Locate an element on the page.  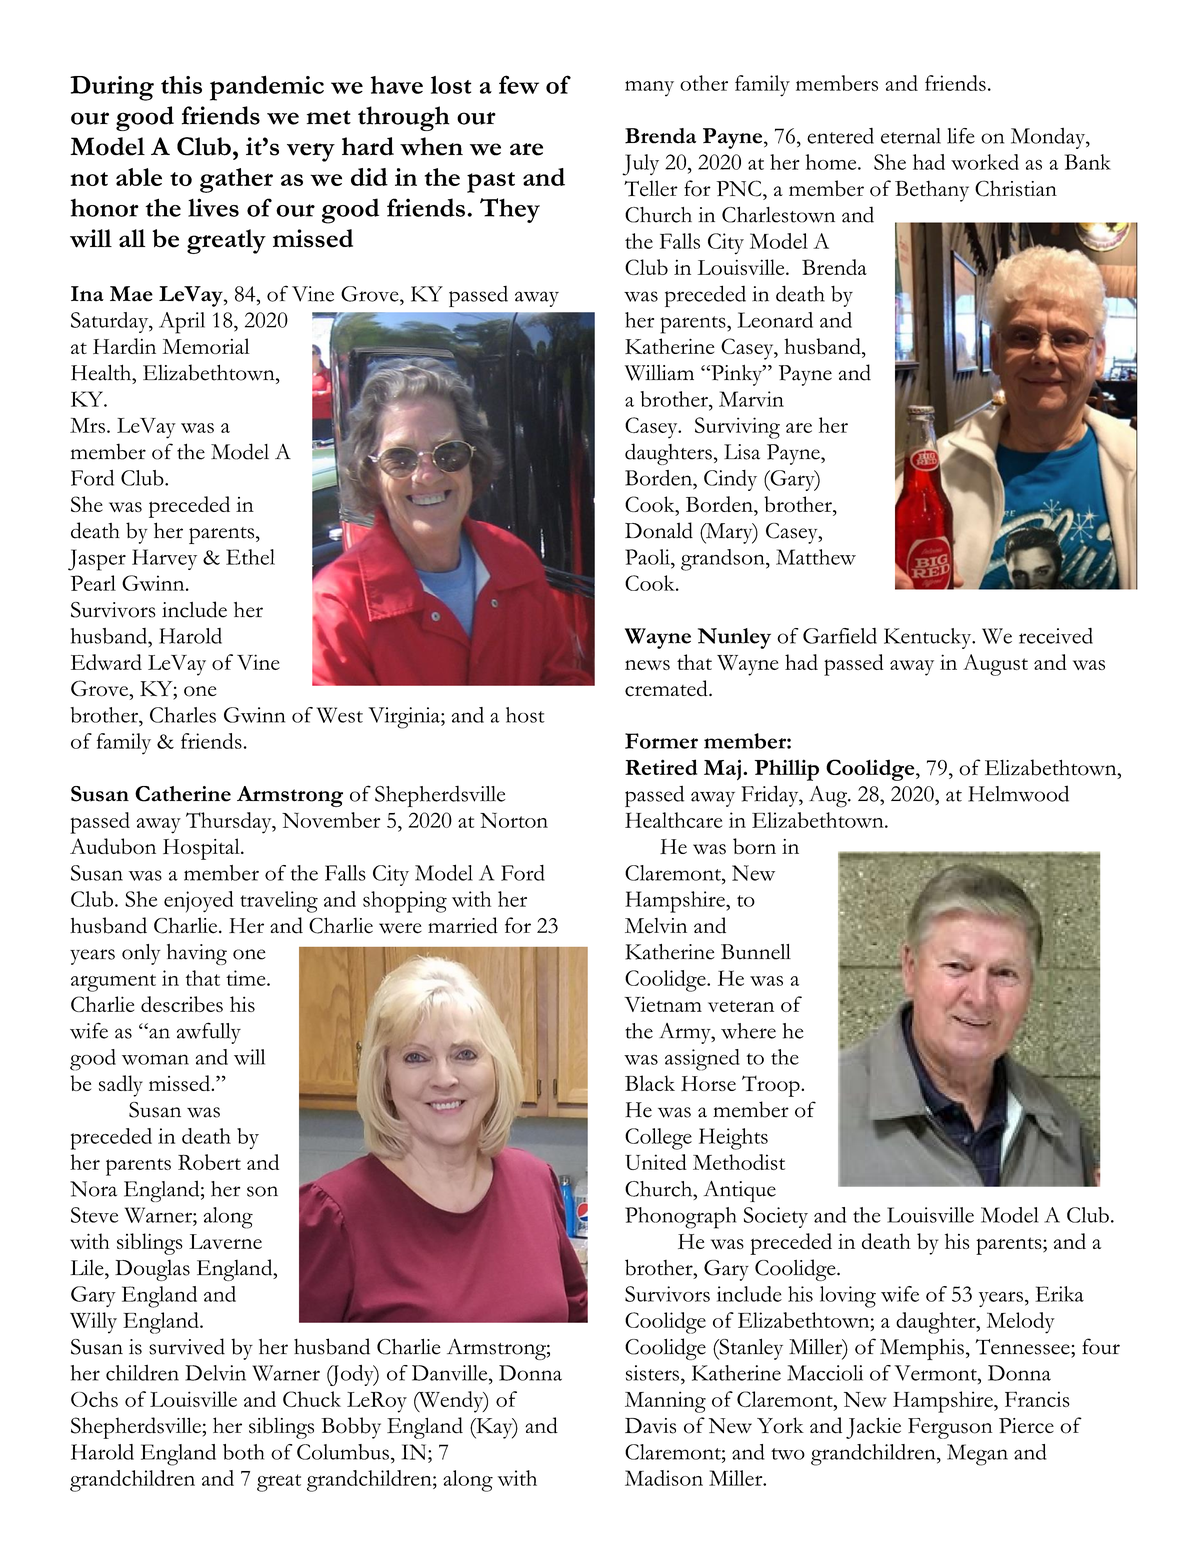
Ethel is located at coordinates (250, 557).
